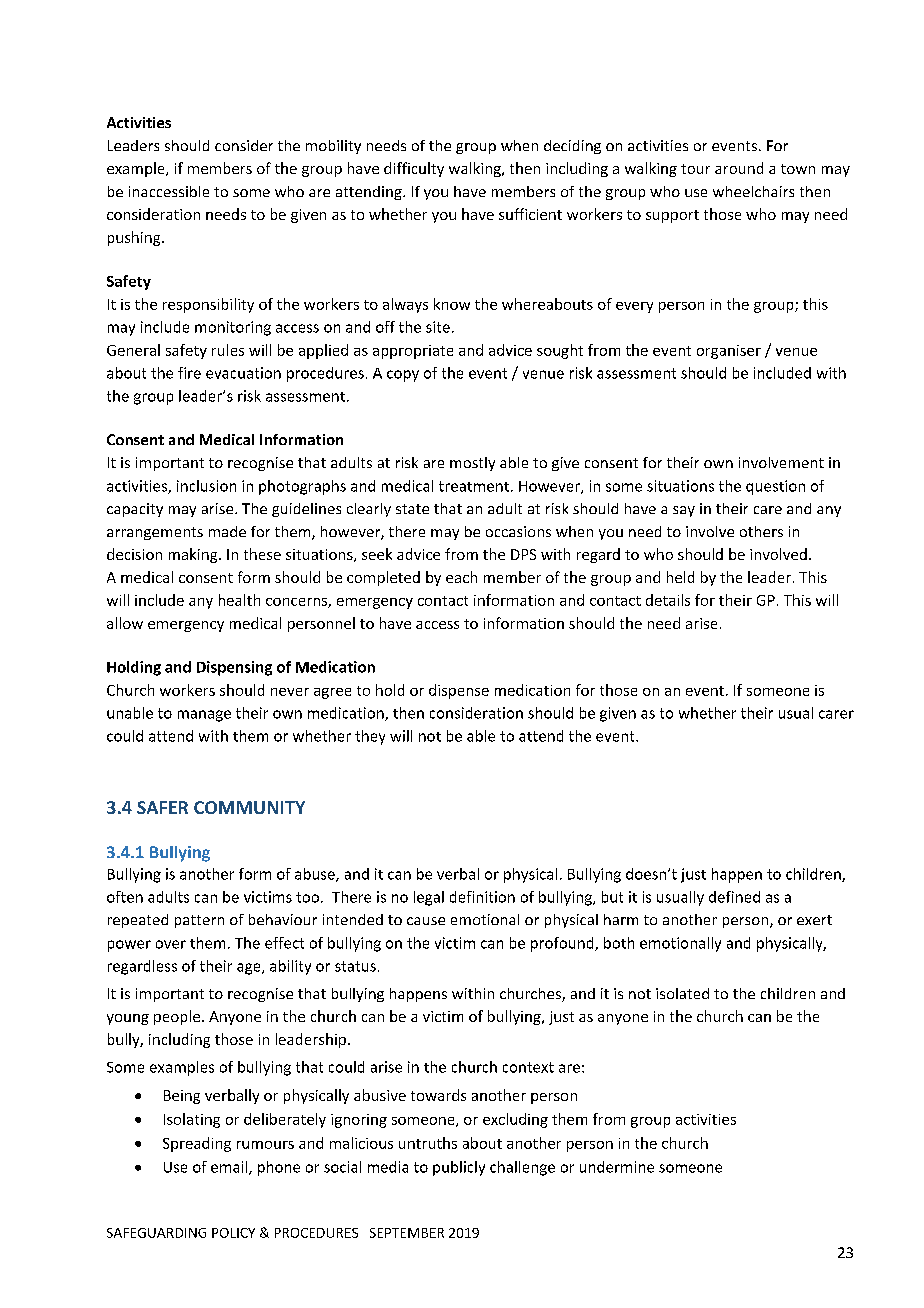 The height and width of the page is (1308, 924). I want to click on undermine, so click(617, 1167).
